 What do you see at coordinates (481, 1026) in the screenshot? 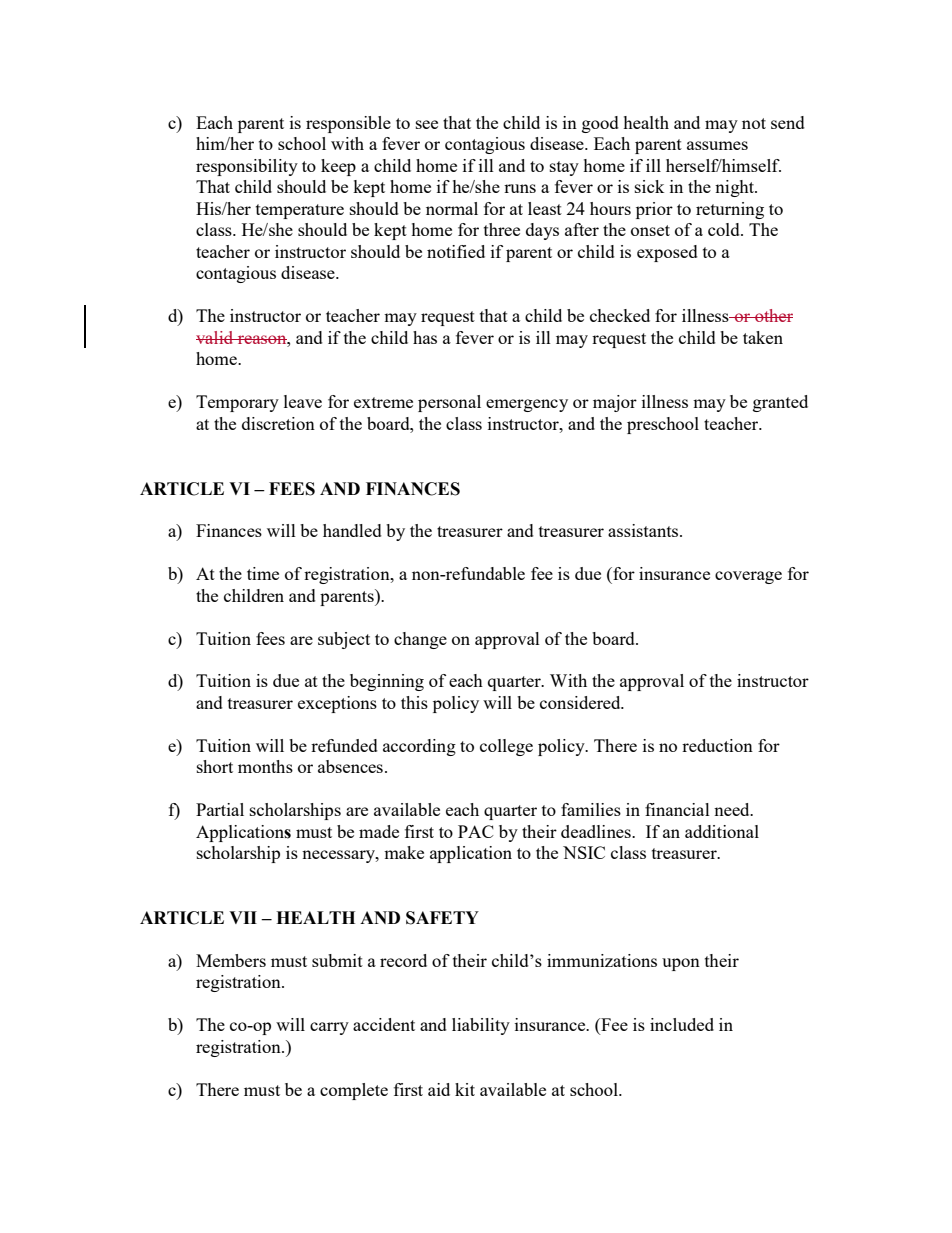
I see `liability` at bounding box center [481, 1026].
